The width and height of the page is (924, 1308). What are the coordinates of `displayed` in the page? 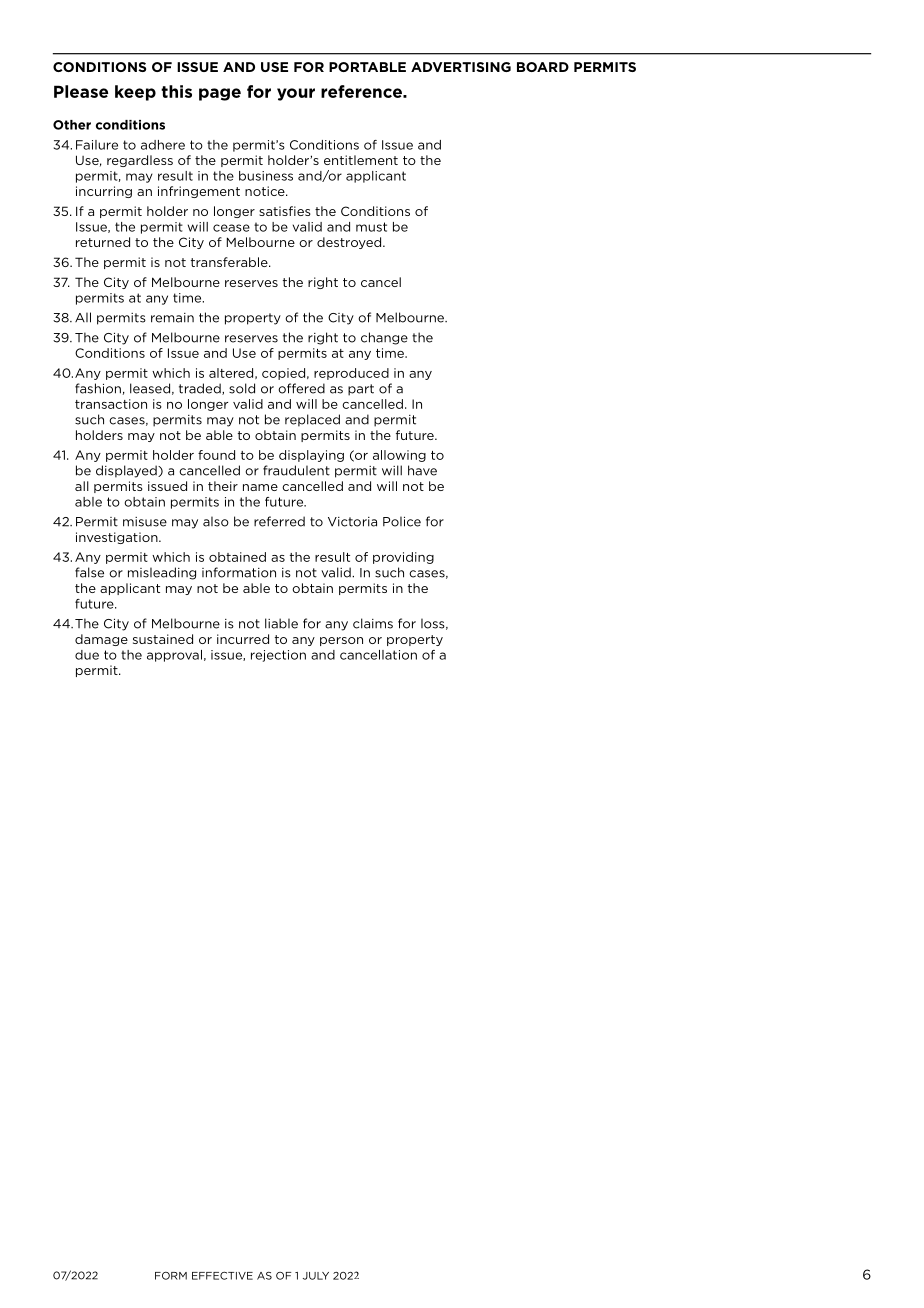 It's located at (127, 471).
